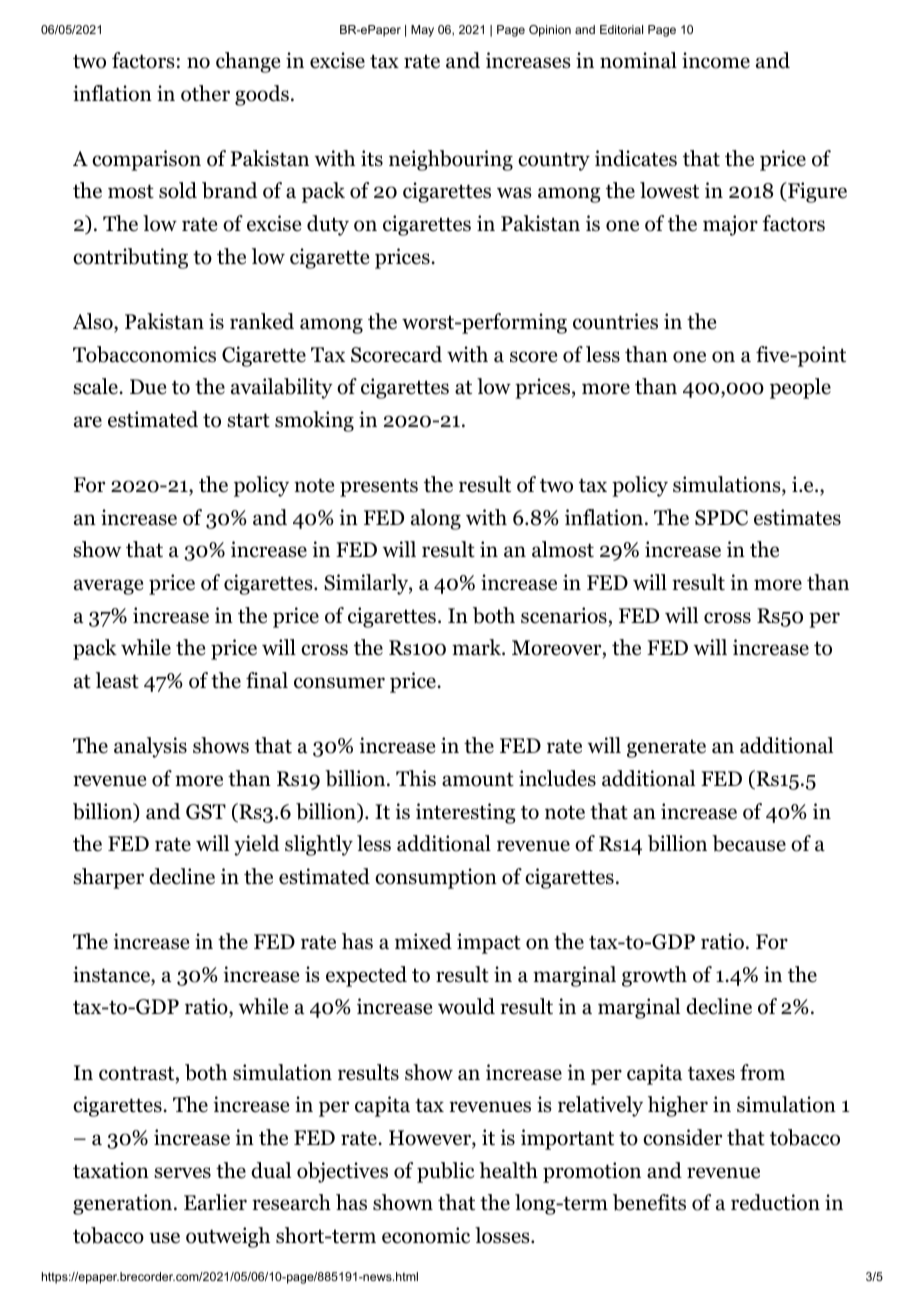 The image size is (924, 1308). What do you see at coordinates (477, 647) in the document?
I see `mark` at bounding box center [477, 647].
